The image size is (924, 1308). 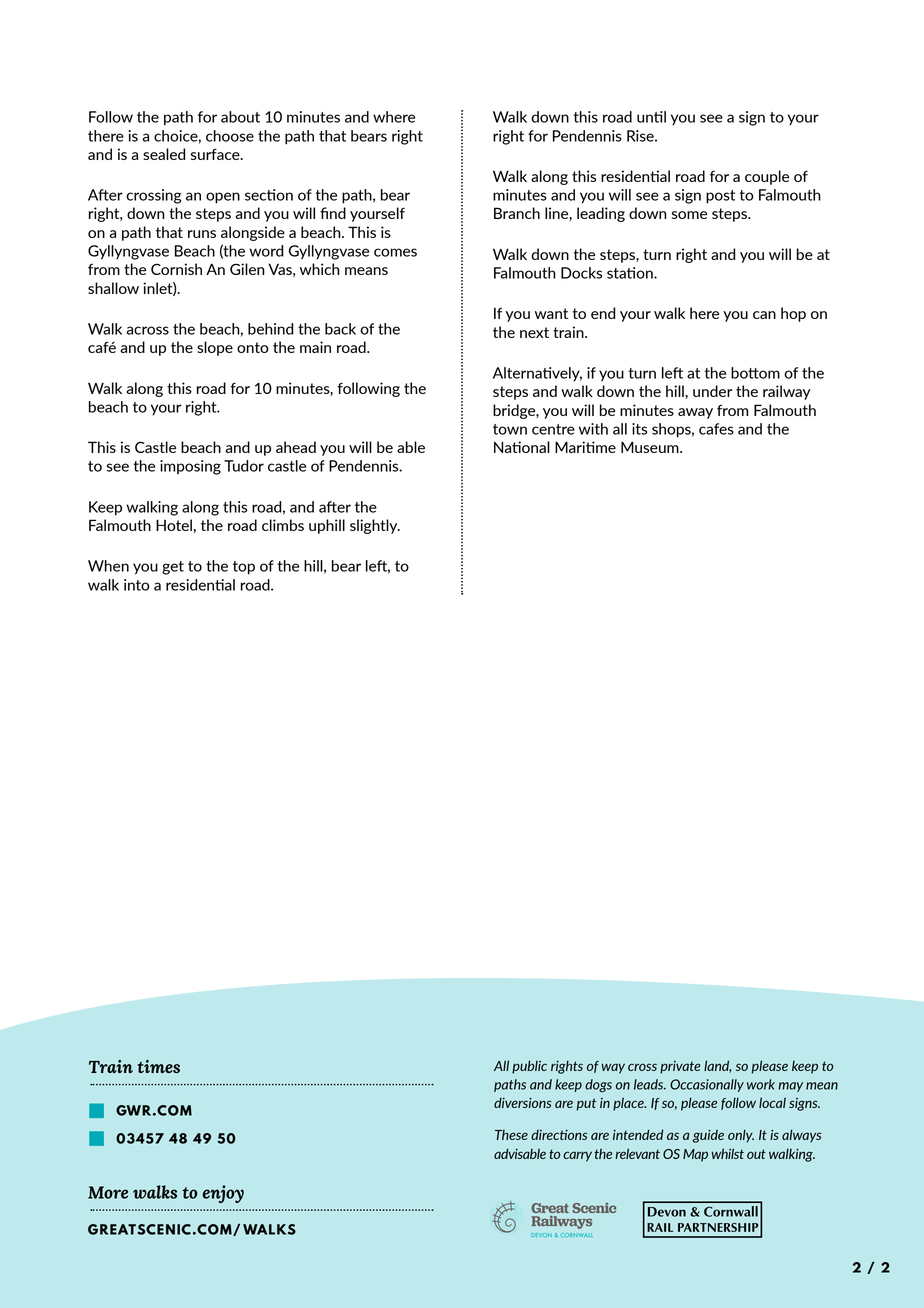 I want to click on These, so click(x=511, y=1135).
